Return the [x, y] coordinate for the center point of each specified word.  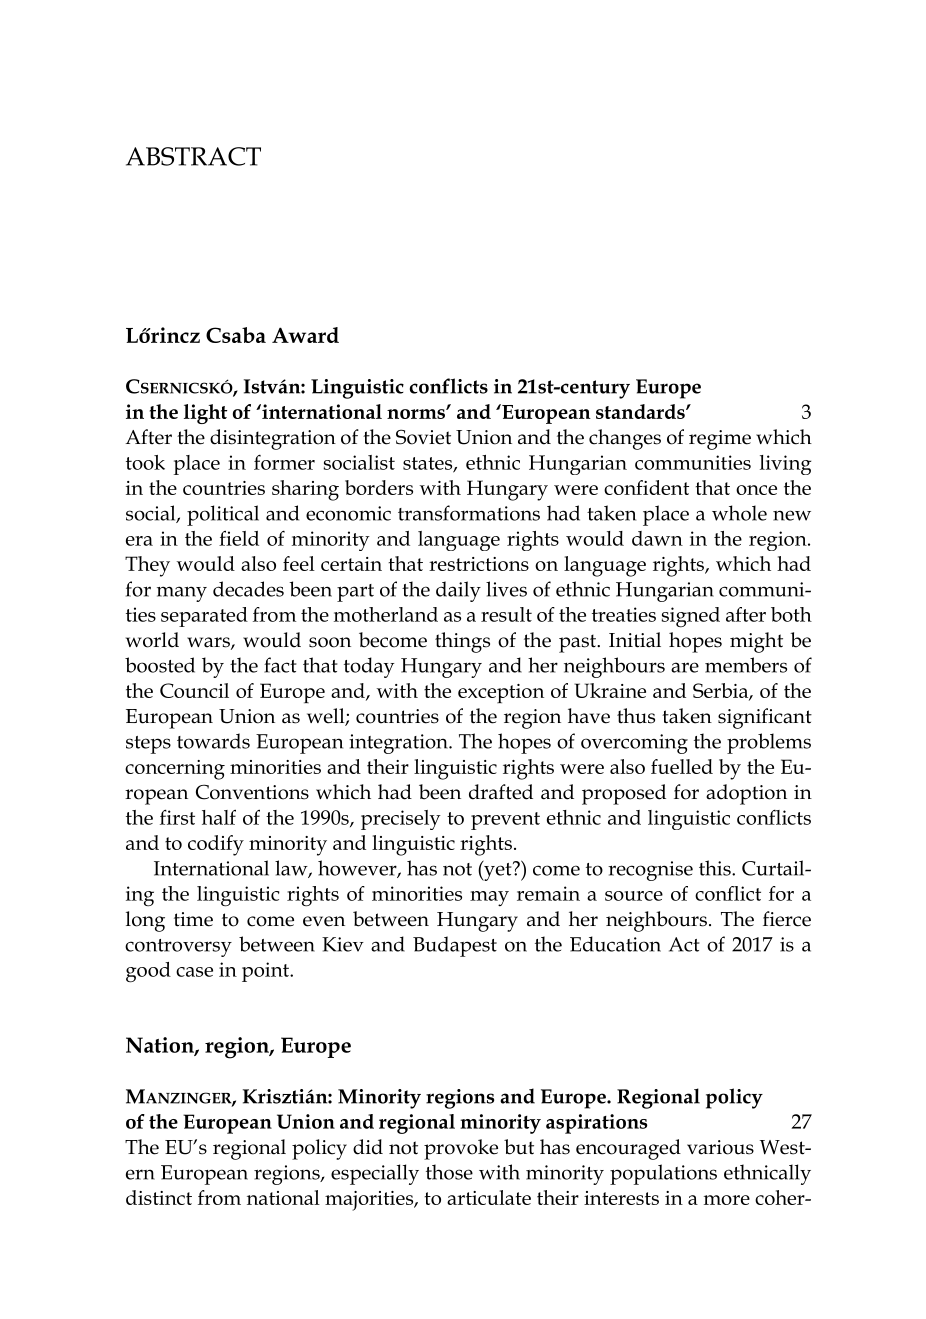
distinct [159, 1197]
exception [501, 693]
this [716, 868]
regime [720, 440]
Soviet [423, 437]
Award [305, 335]
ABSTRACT [193, 156]
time [193, 919]
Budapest [455, 946]
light [205, 414]
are [685, 667]
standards [641, 411]
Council [194, 690]
